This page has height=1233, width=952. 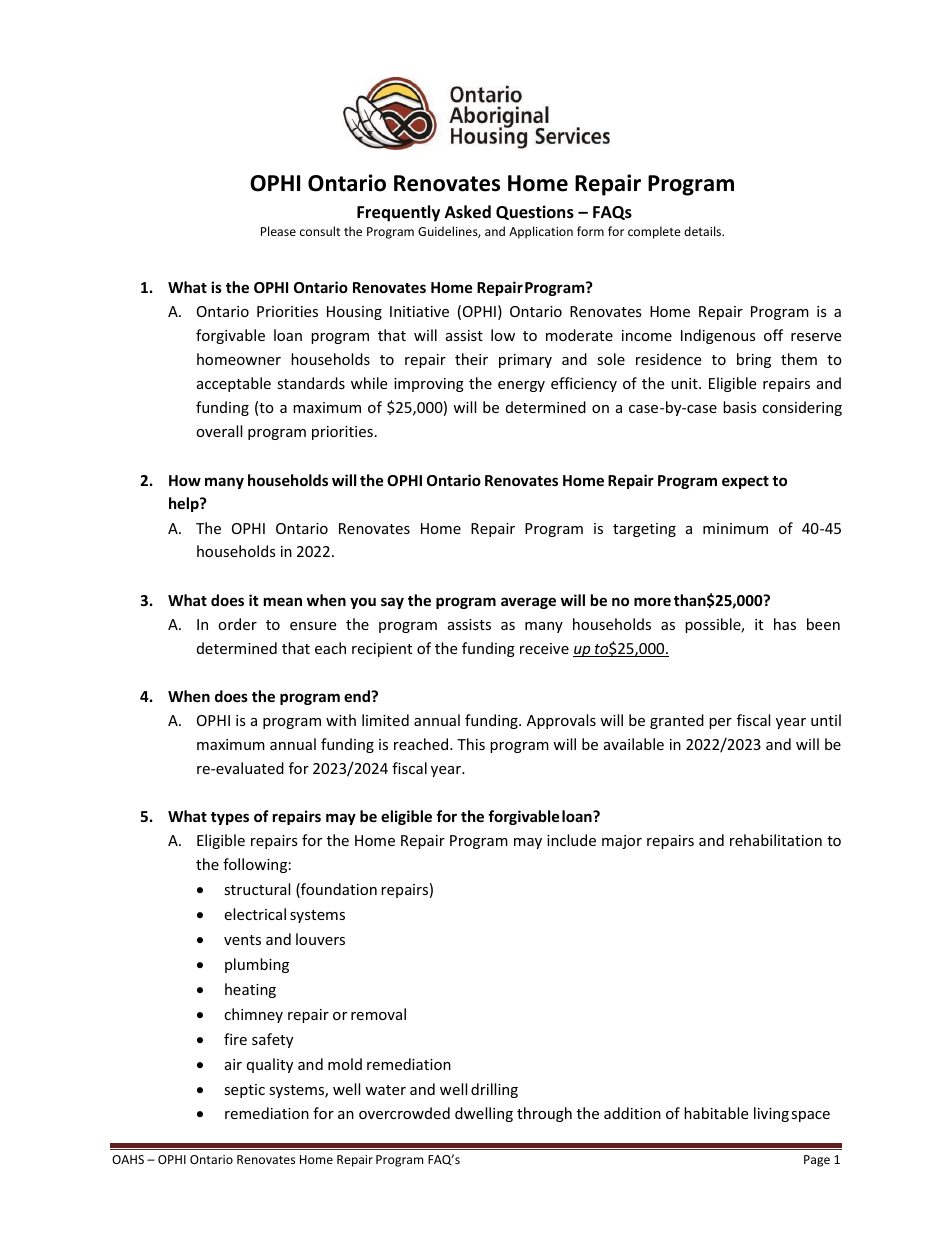 I want to click on details, so click(x=704, y=231).
